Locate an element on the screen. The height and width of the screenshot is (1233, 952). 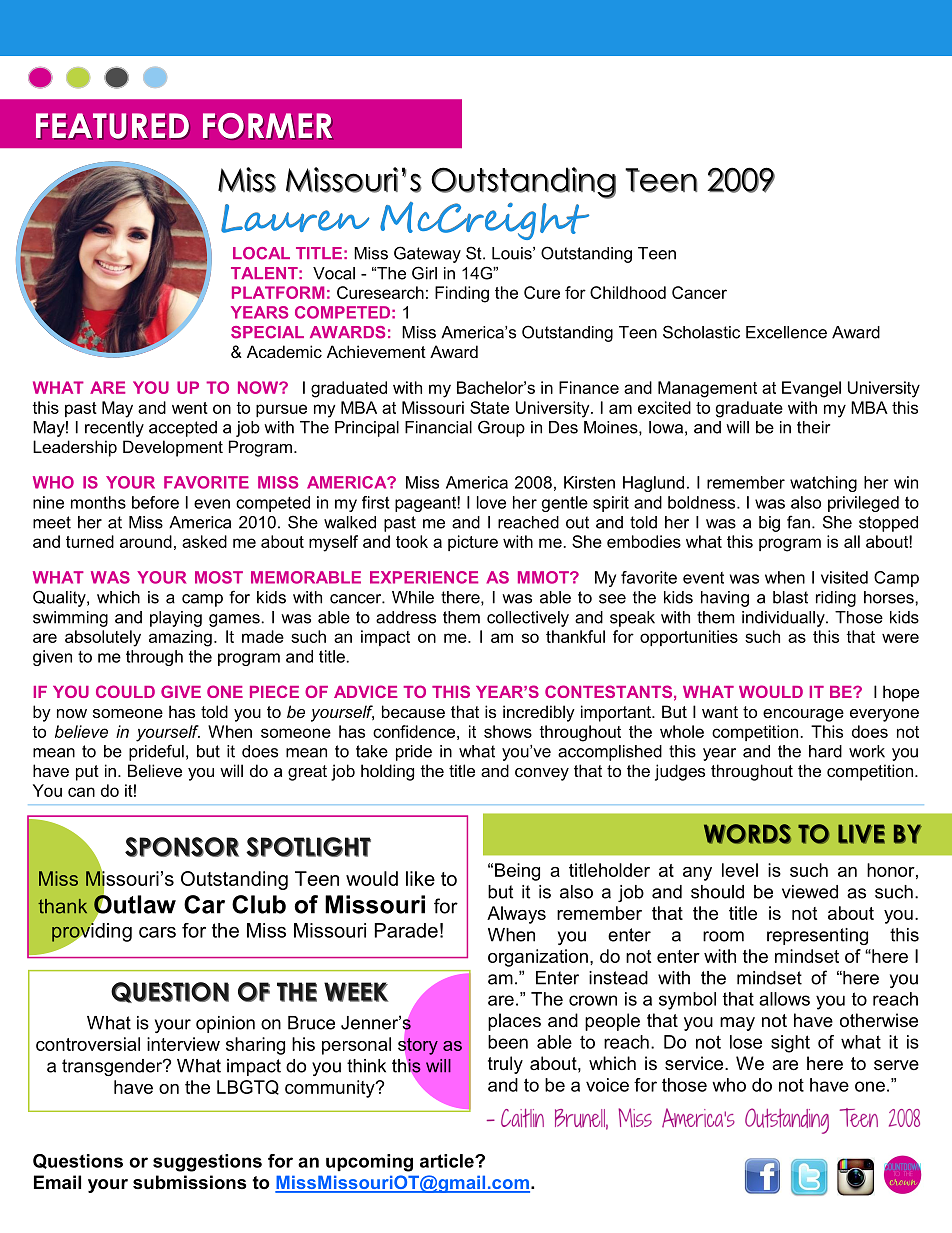
cars is located at coordinates (157, 932).
